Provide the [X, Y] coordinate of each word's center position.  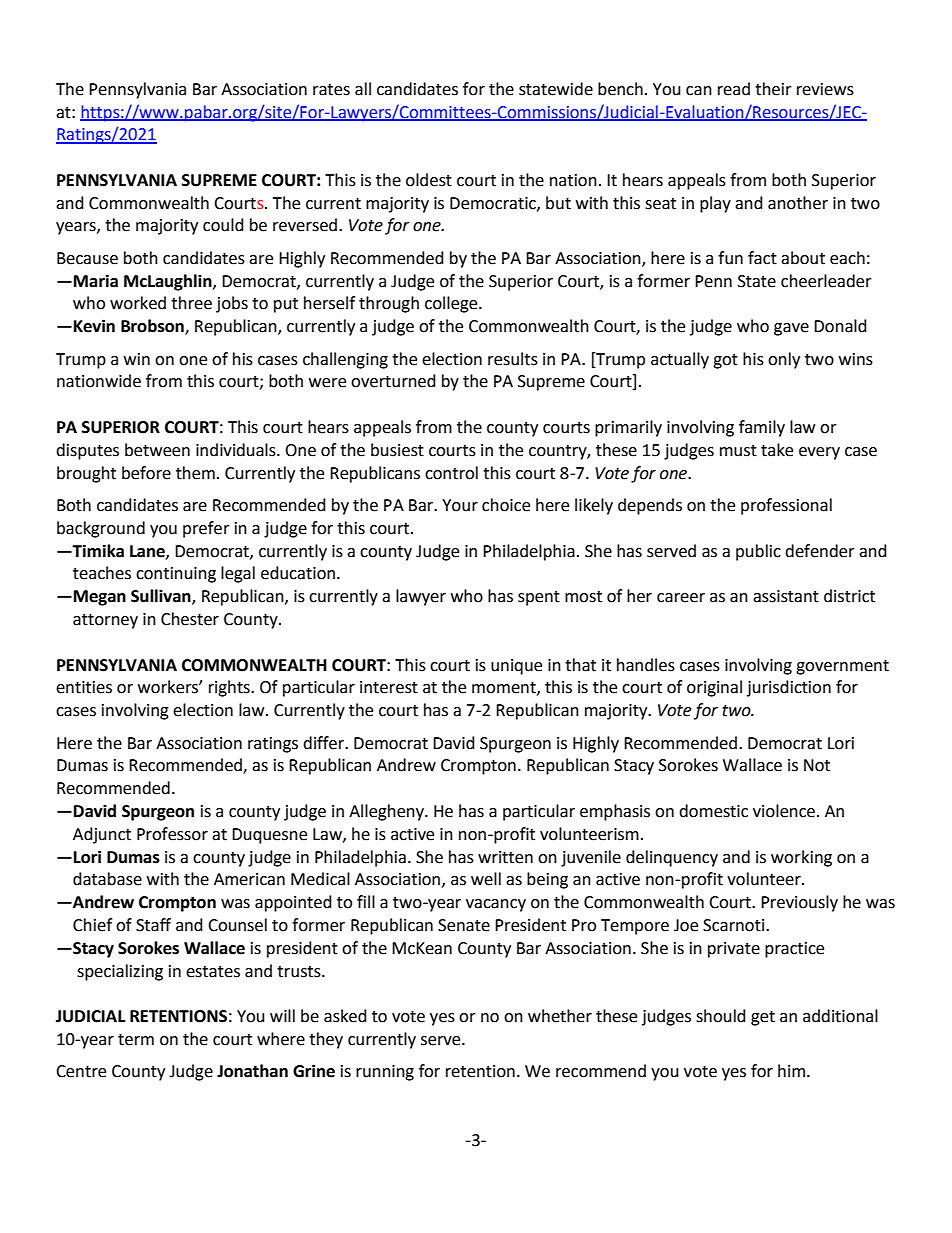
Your [460, 505]
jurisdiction [789, 688]
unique [516, 667]
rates [331, 90]
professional [786, 506]
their [773, 89]
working [801, 858]
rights [230, 688]
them [195, 473]
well [486, 879]
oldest [429, 180]
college [452, 304]
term [136, 1040]
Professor [172, 834]
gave [791, 329]
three [191, 303]
